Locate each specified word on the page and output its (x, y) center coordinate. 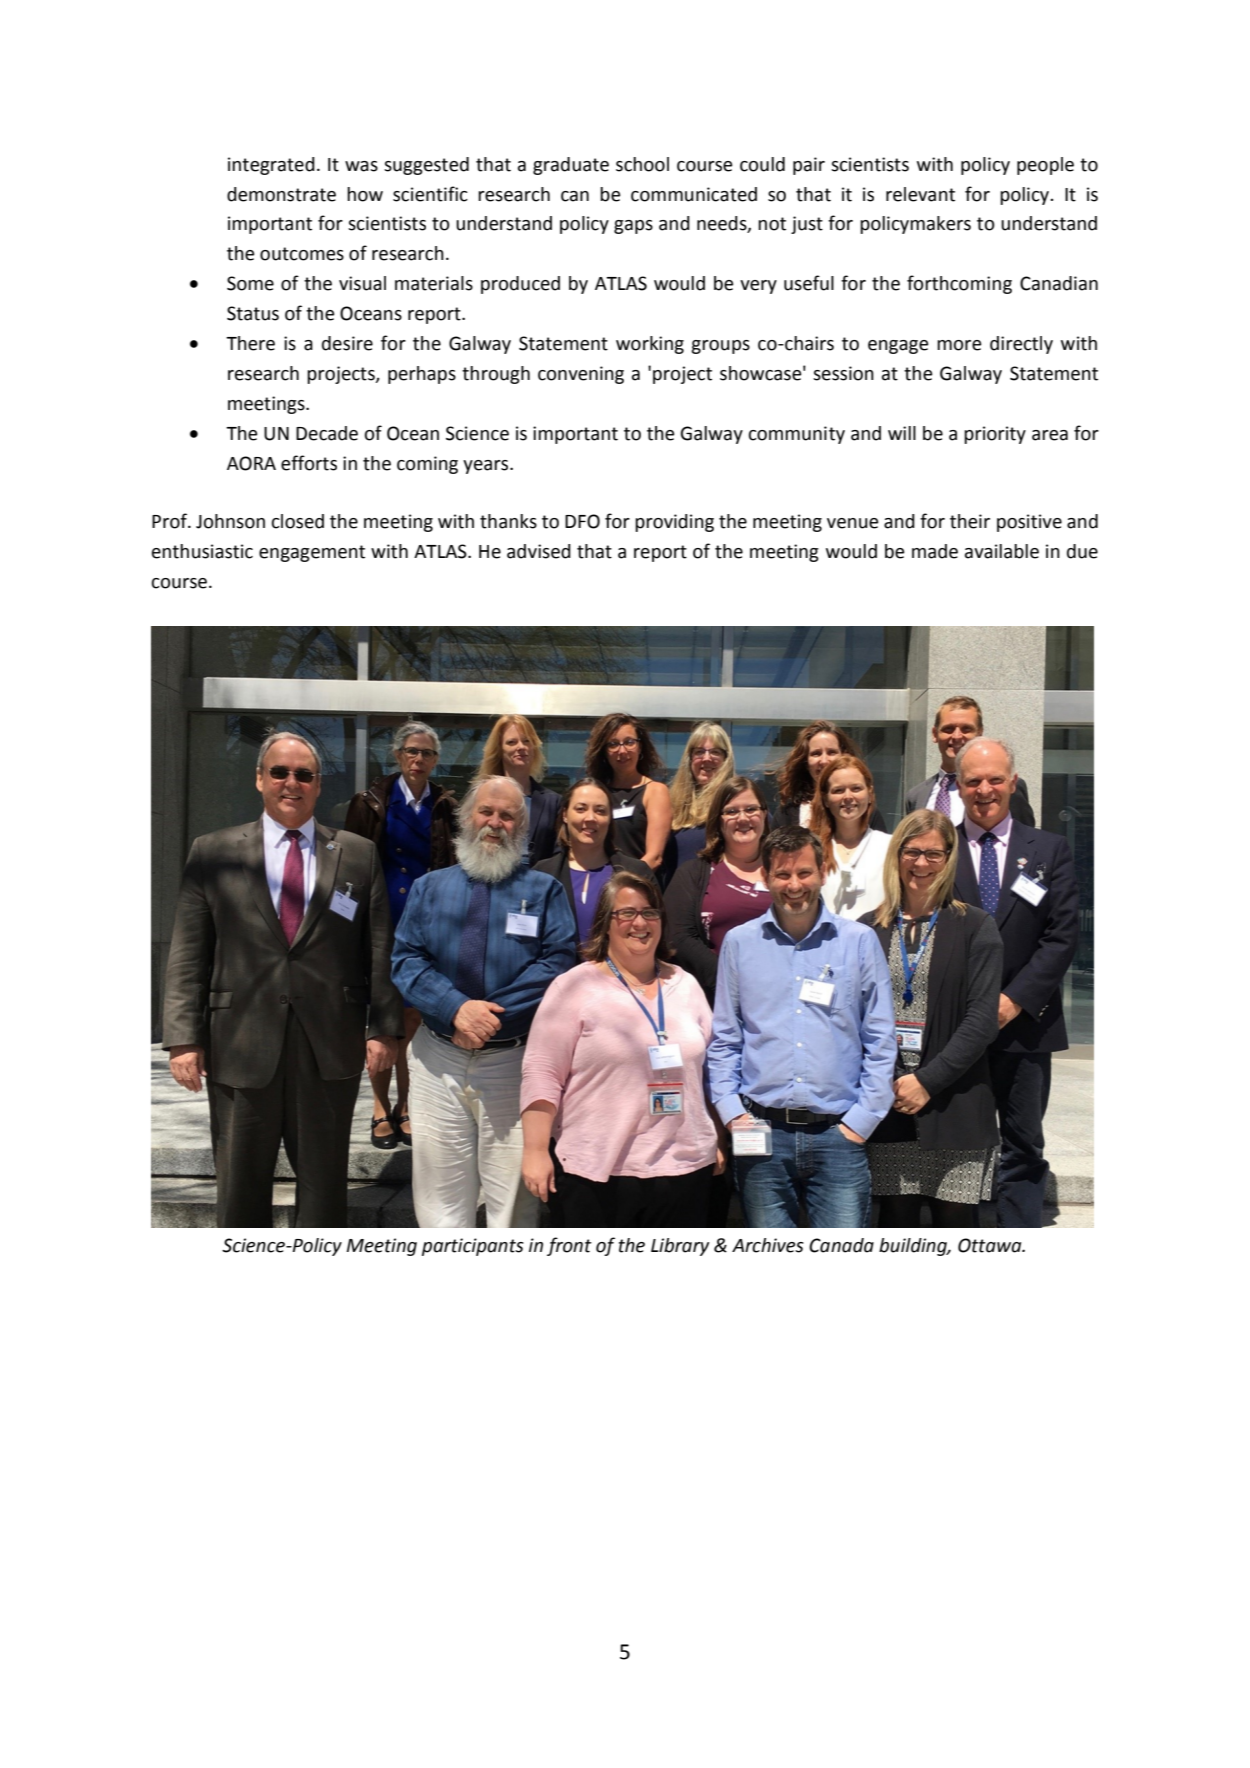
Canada (841, 1245)
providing (674, 523)
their (970, 521)
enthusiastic (202, 551)
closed (298, 521)
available (1002, 551)
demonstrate (281, 194)
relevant (920, 194)
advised (539, 551)
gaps (633, 227)
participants (473, 1247)
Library (680, 1247)
